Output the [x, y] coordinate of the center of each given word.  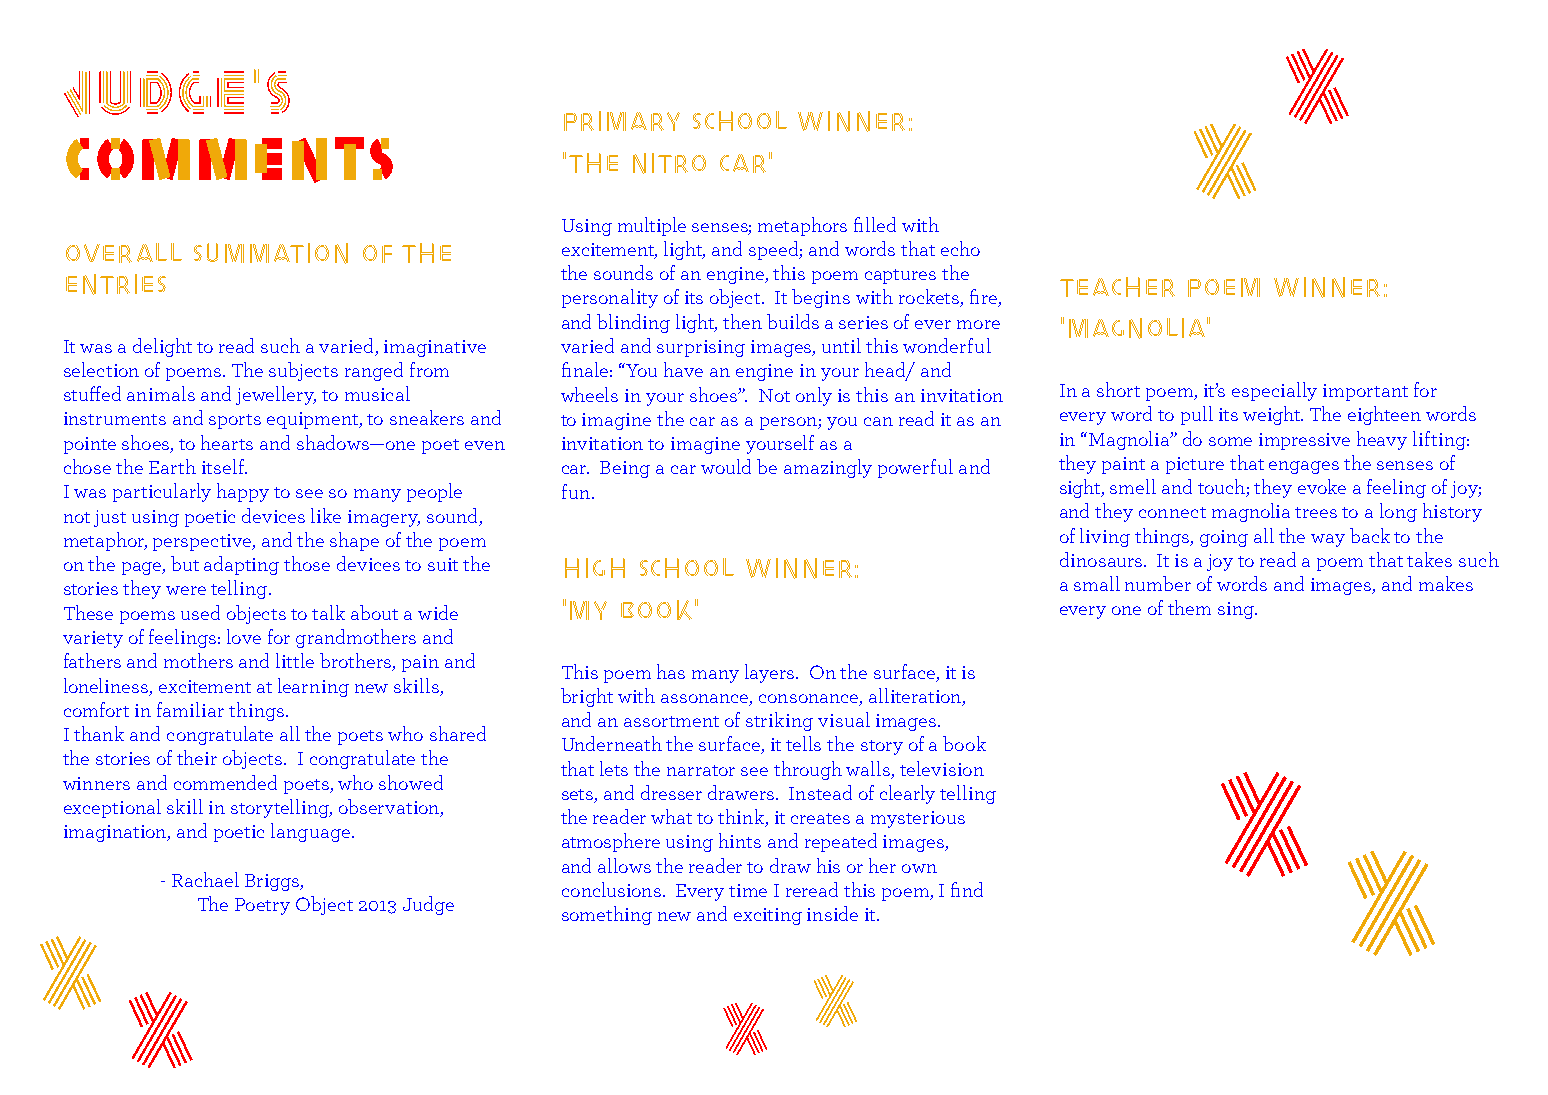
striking [779, 721]
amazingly [828, 468]
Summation [271, 253]
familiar [190, 709]
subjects [303, 371]
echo [960, 248]
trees [1316, 512]
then [742, 321]
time [748, 890]
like [326, 515]
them [1189, 607]
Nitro [669, 163]
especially [1274, 391]
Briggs [273, 882]
